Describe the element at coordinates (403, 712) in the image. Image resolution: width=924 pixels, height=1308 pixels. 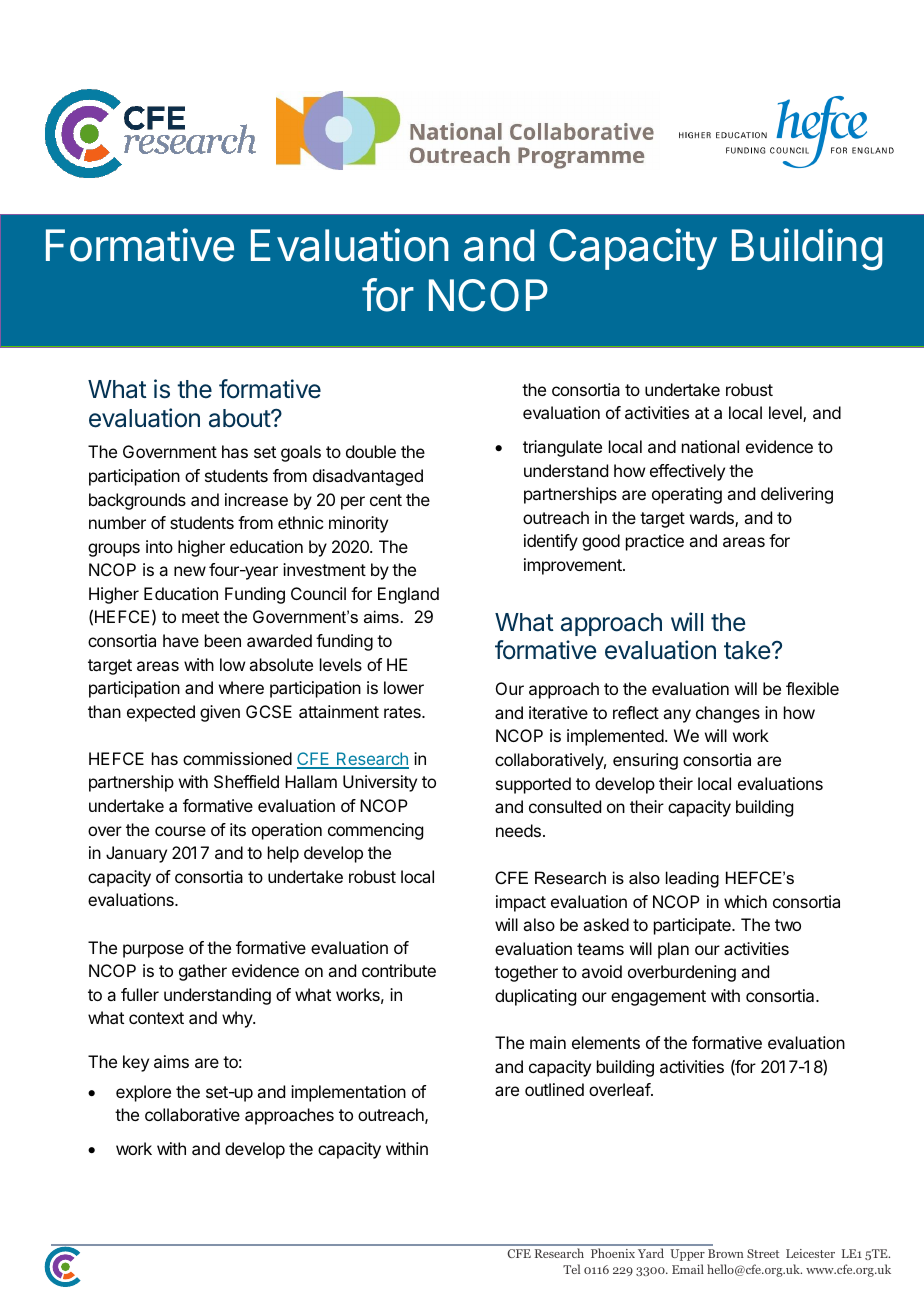
I see `rates` at that location.
